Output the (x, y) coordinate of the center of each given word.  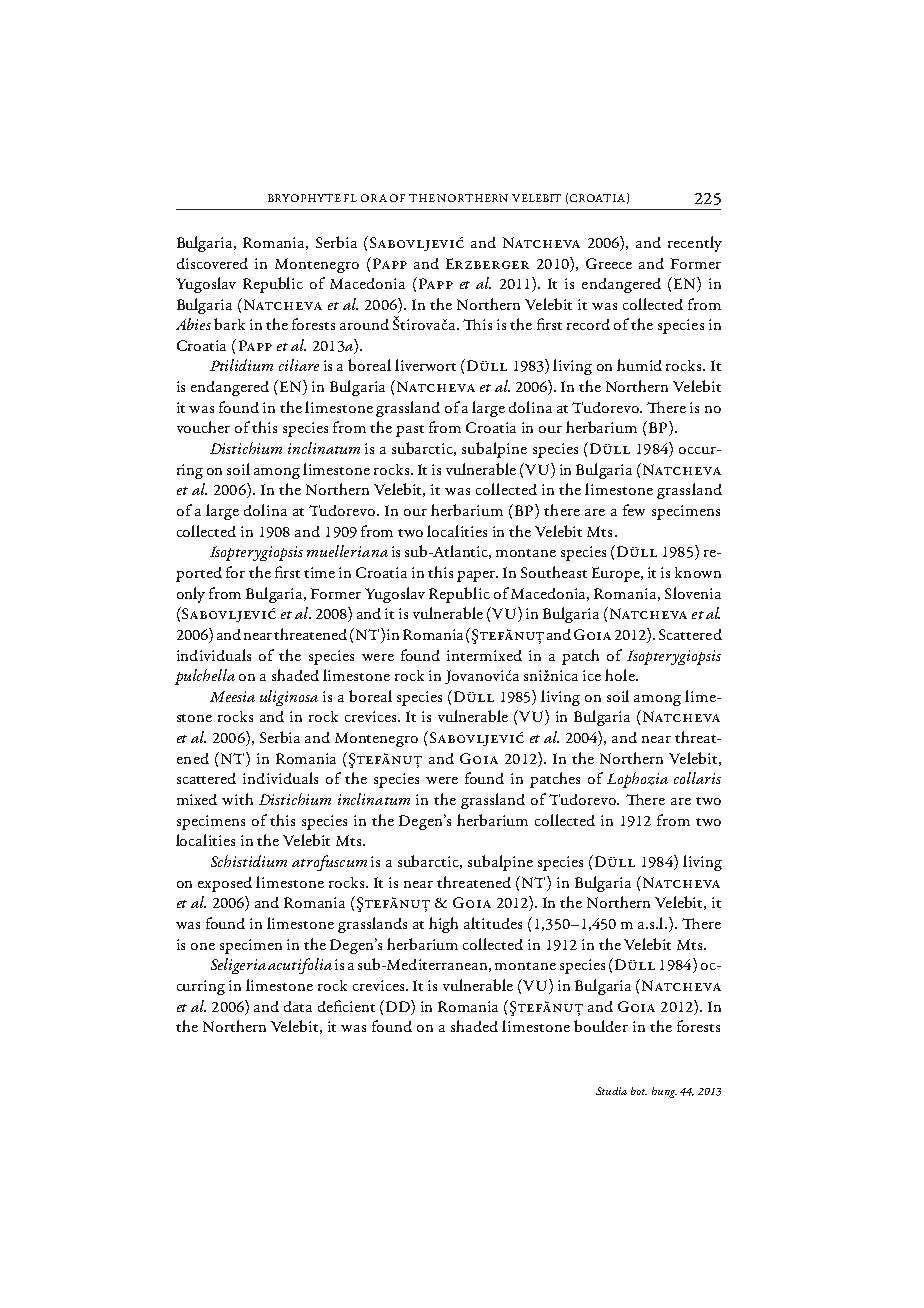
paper (477, 576)
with (237, 799)
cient (359, 1006)
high (443, 925)
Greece (609, 263)
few (634, 510)
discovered (212, 263)
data (298, 1006)
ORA (374, 198)
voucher (203, 427)
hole (621, 675)
